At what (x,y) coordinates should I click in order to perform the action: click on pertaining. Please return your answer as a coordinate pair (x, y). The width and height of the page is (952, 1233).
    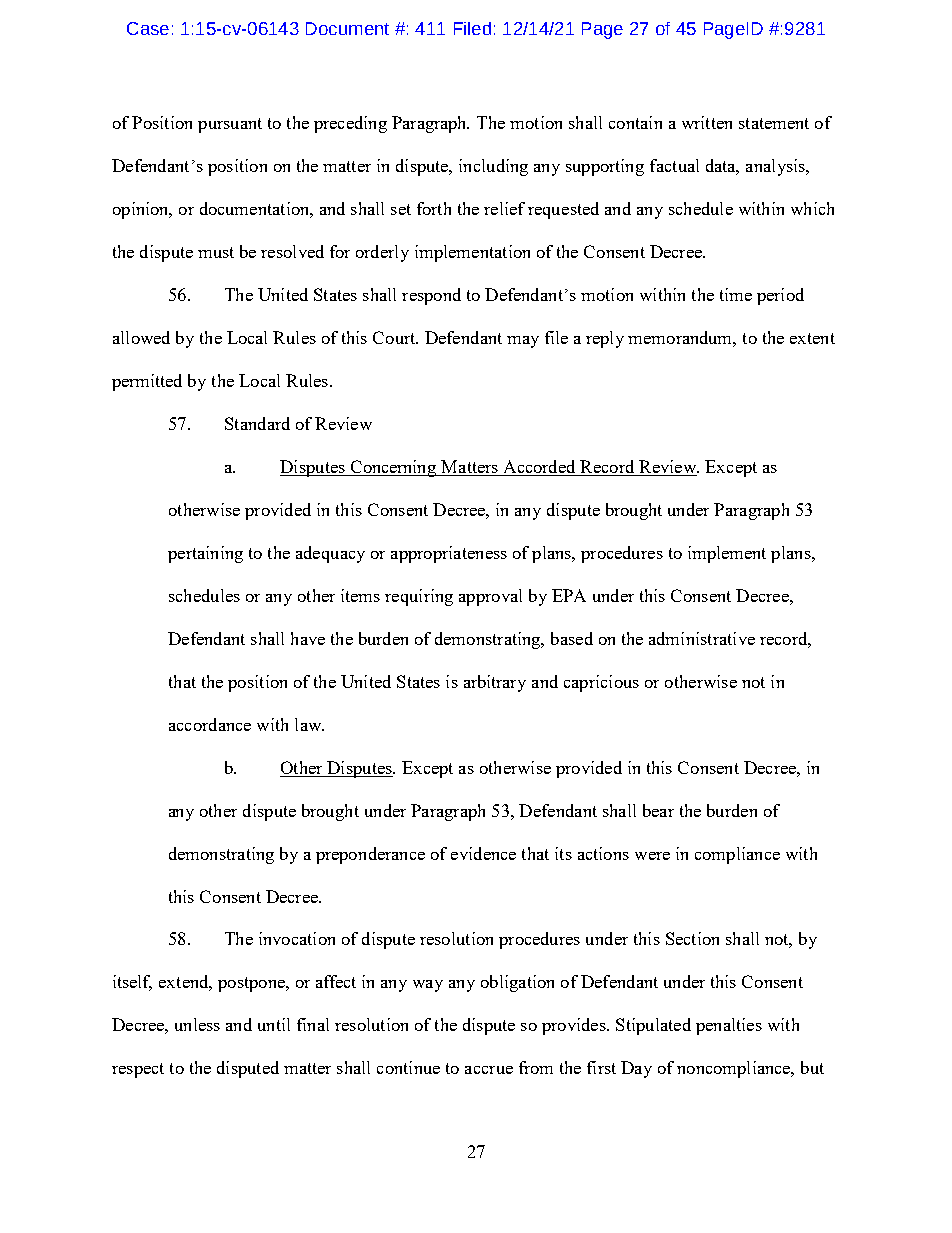
    Looking at the image, I should click on (205, 554).
